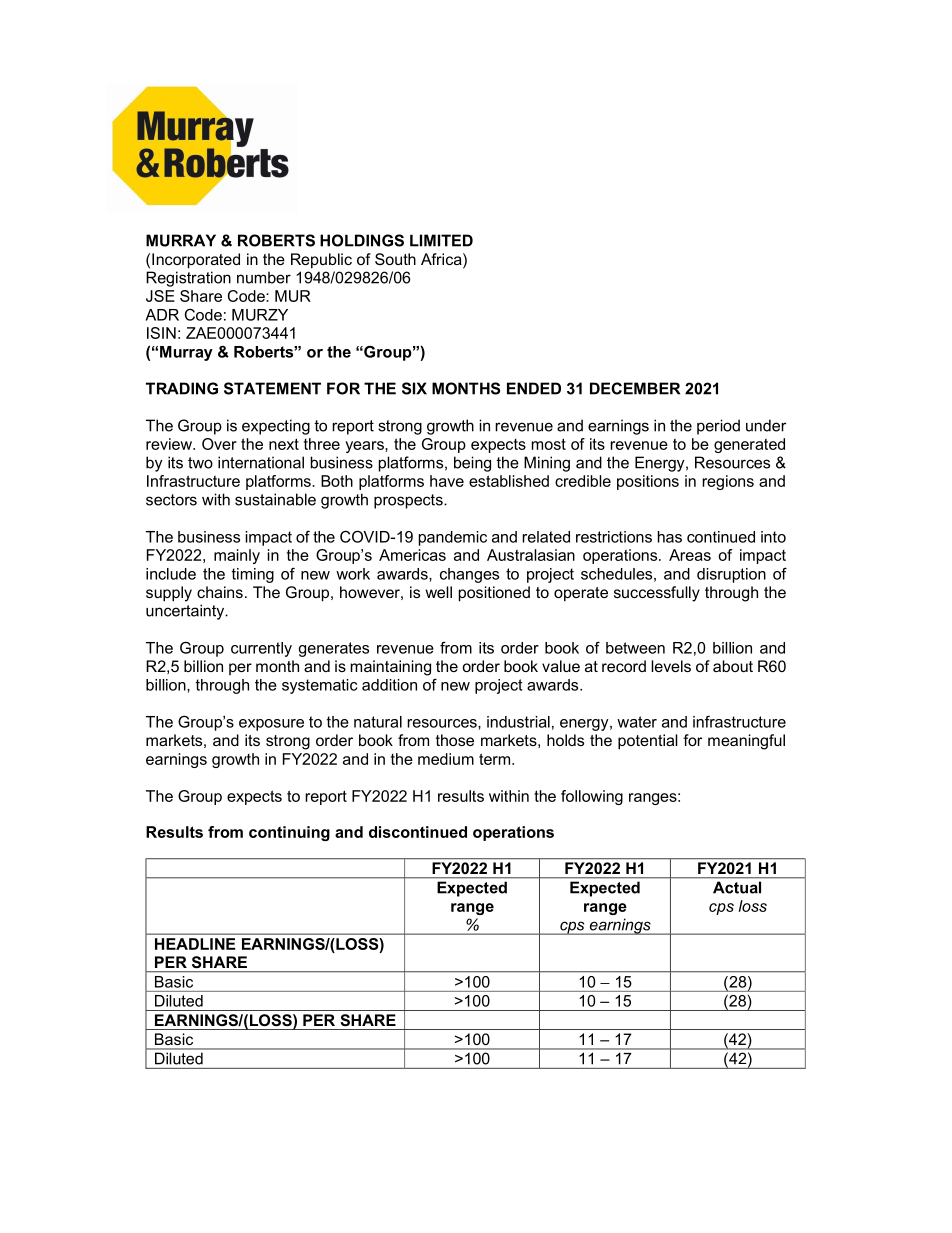 The image size is (952, 1233). What do you see at coordinates (453, 538) in the document?
I see `pandemic` at bounding box center [453, 538].
